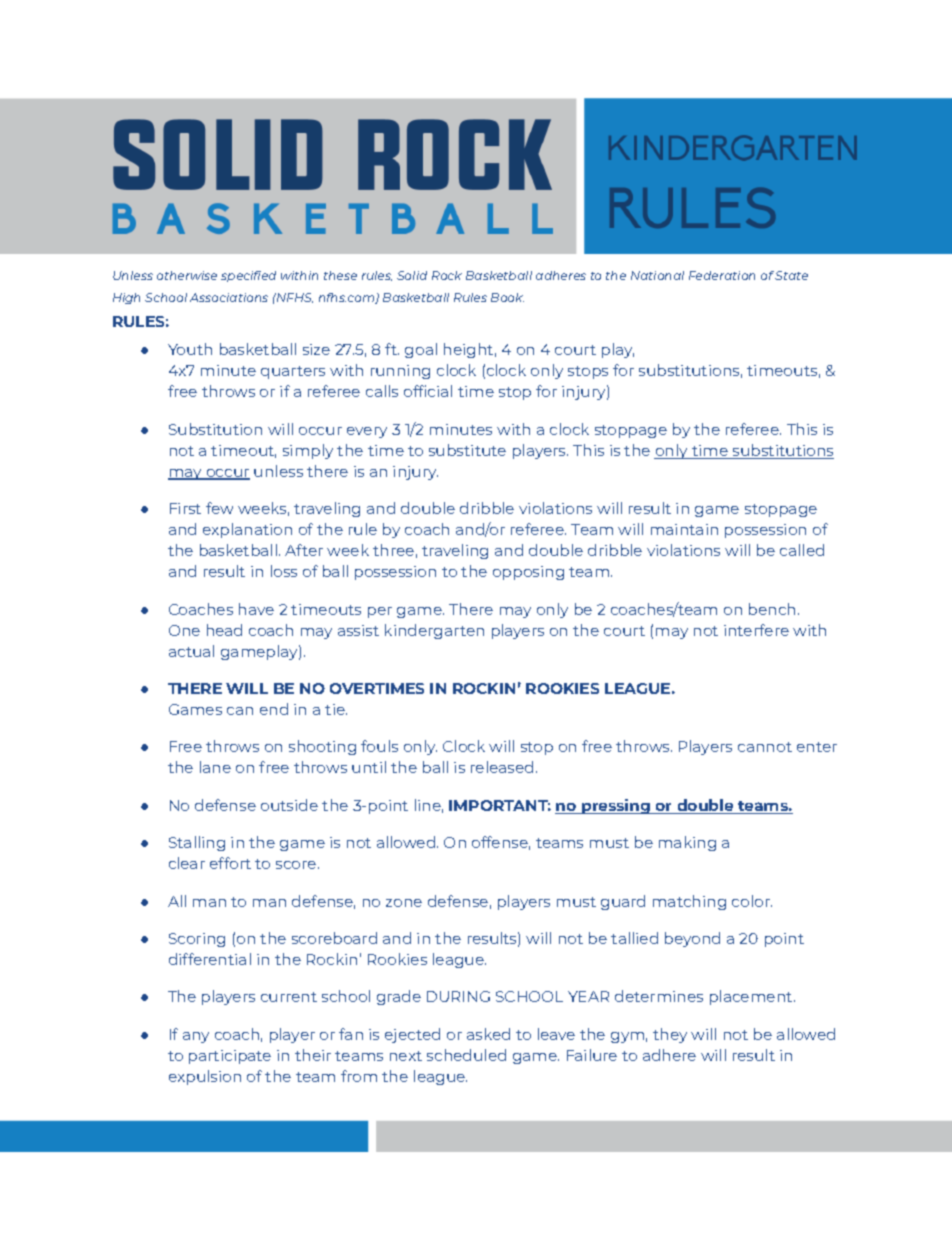 Image resolution: width=952 pixels, height=1233 pixels. What do you see at coordinates (467, 450) in the image?
I see `substitute` at bounding box center [467, 450].
